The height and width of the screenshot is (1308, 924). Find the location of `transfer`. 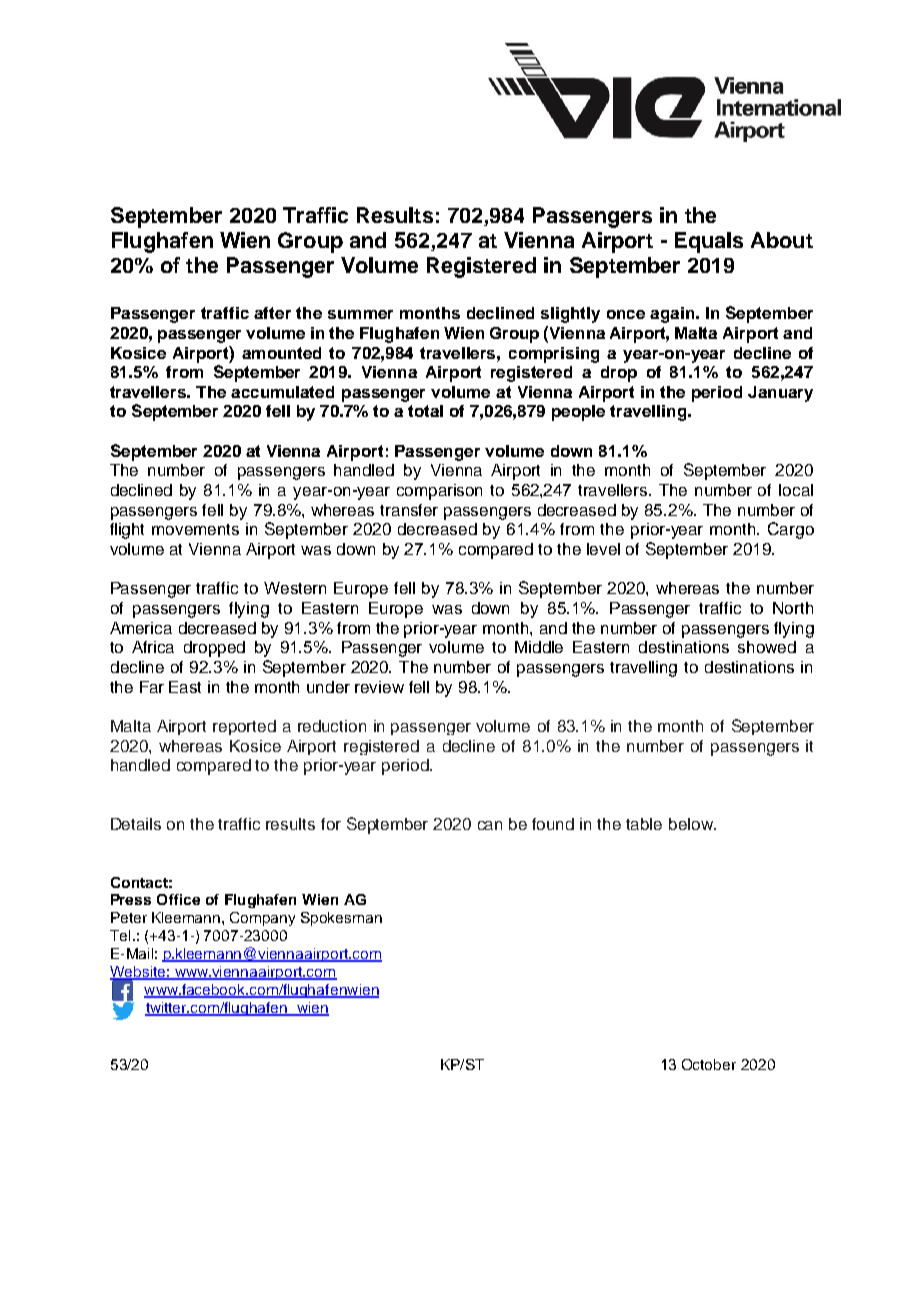

transfer is located at coordinates (409, 510).
